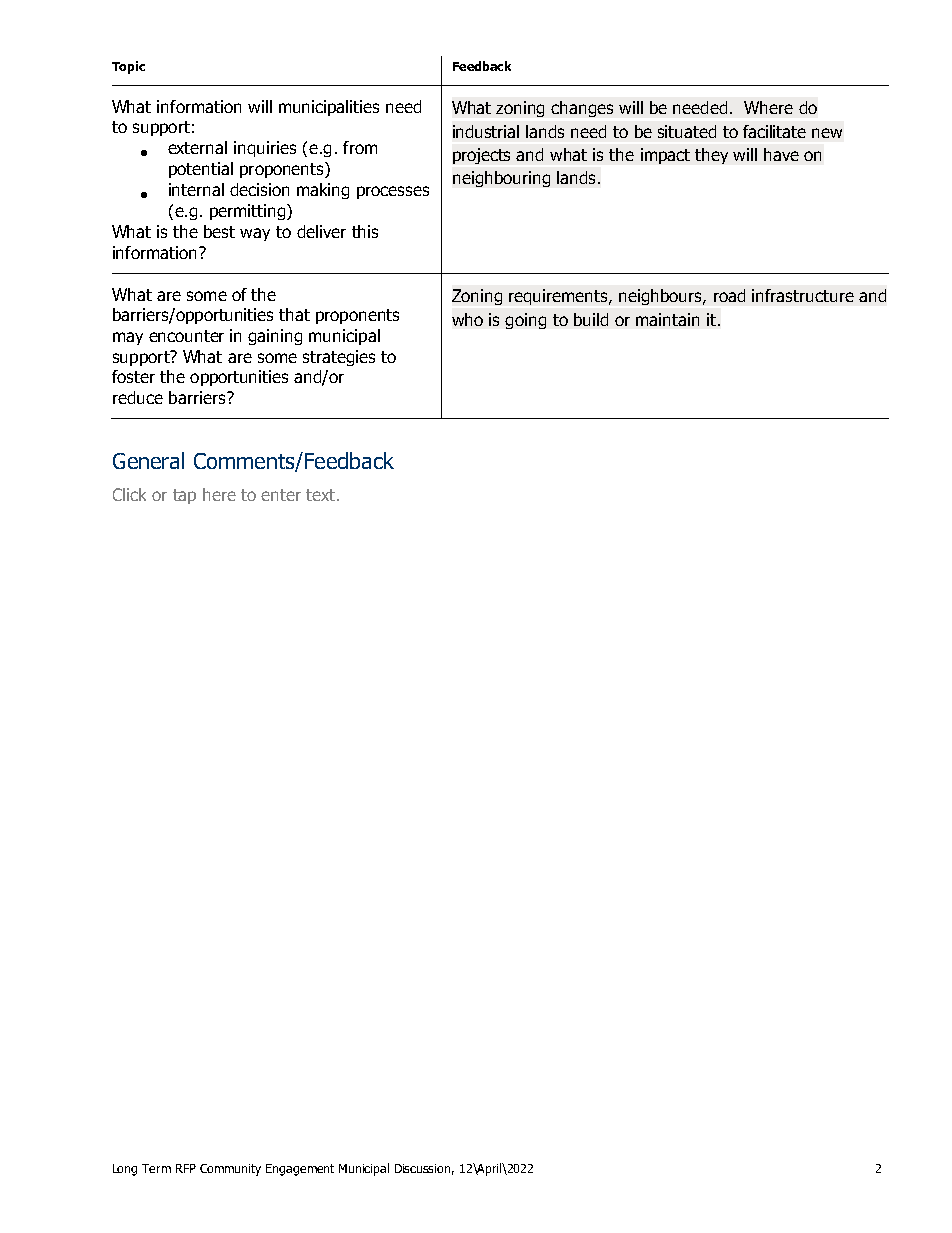 This screenshot has height=1233, width=952. What do you see at coordinates (300, 1170) in the screenshot?
I see `Engagement` at bounding box center [300, 1170].
